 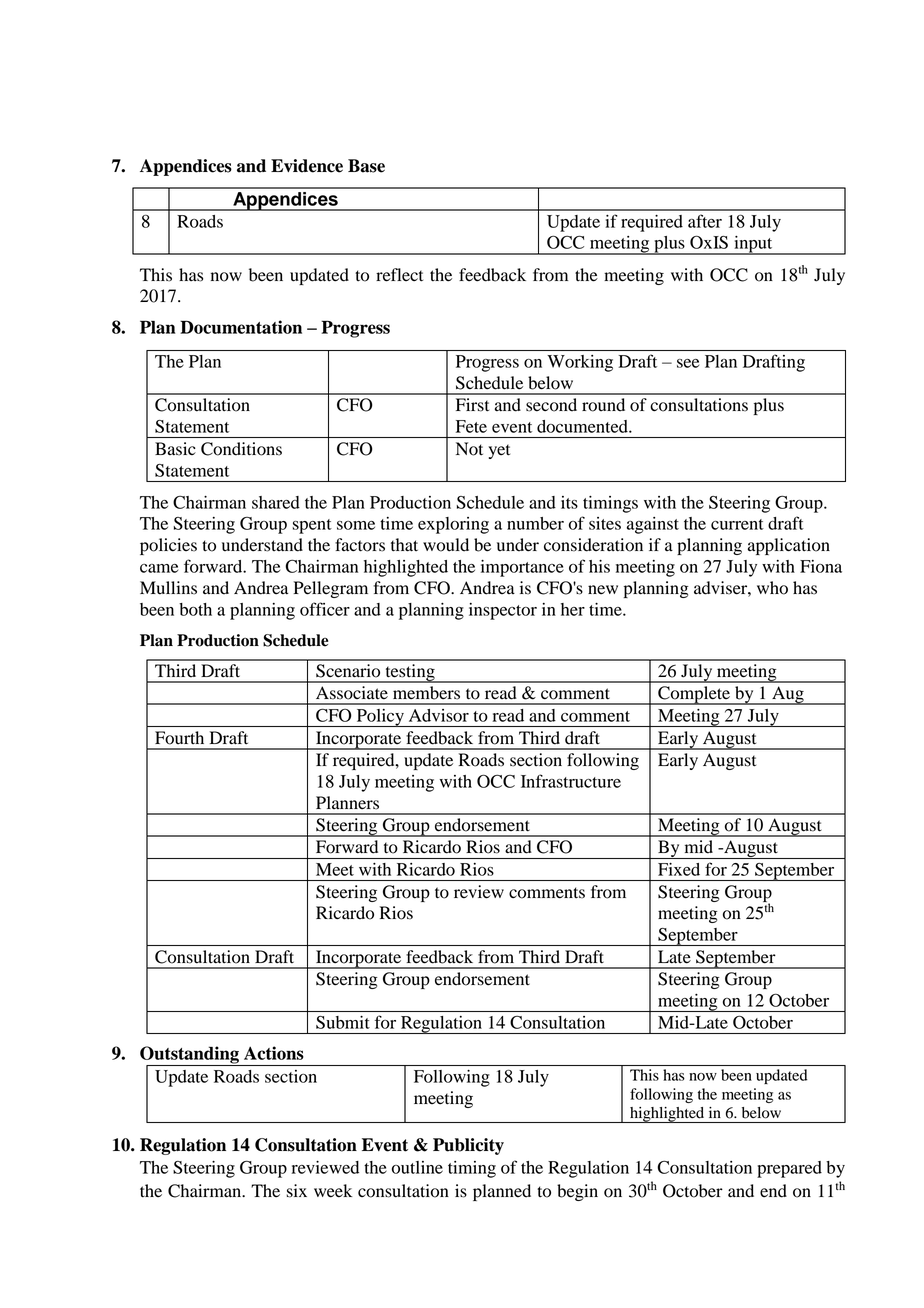 I want to click on Advisor, so click(x=439, y=715).
